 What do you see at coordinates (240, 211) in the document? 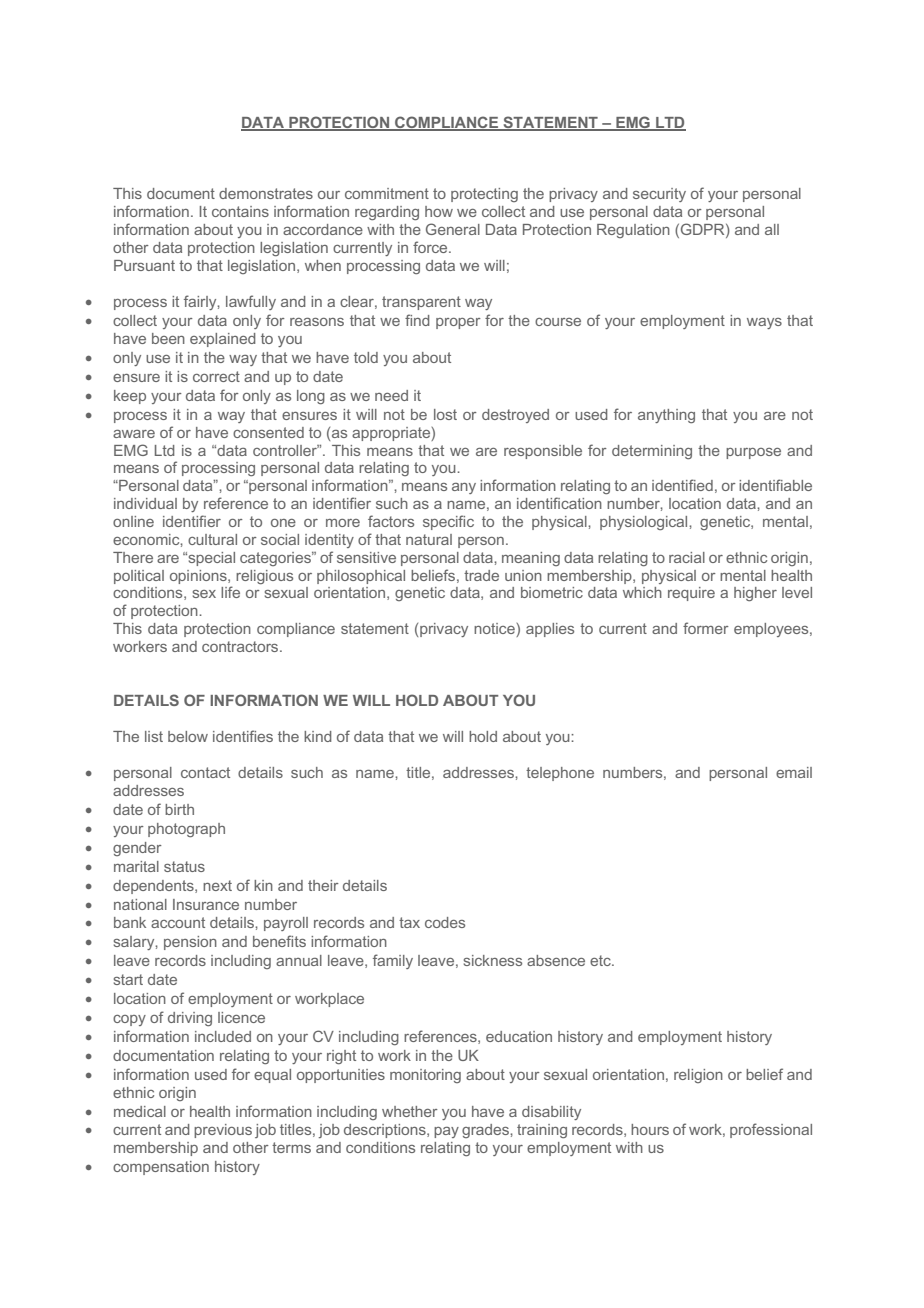
I see `contains` at bounding box center [240, 211].
